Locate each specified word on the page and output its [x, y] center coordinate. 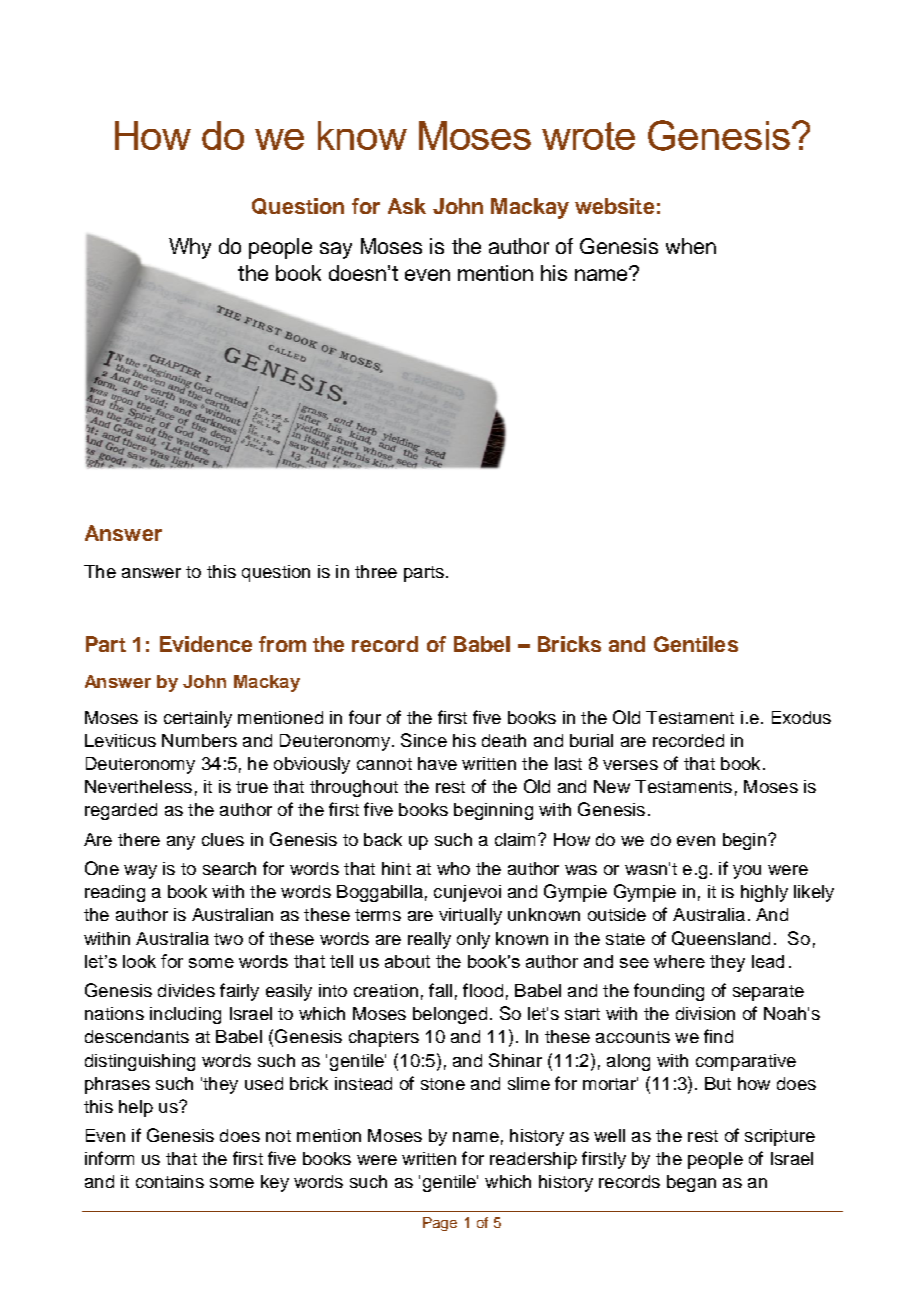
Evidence [206, 644]
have [437, 763]
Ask [407, 206]
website [614, 206]
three [376, 571]
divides [186, 990]
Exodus [801, 717]
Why [190, 248]
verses [630, 765]
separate [768, 993]
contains [170, 1181]
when [691, 246]
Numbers [199, 740]
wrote [588, 136]
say [336, 250]
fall [440, 990]
